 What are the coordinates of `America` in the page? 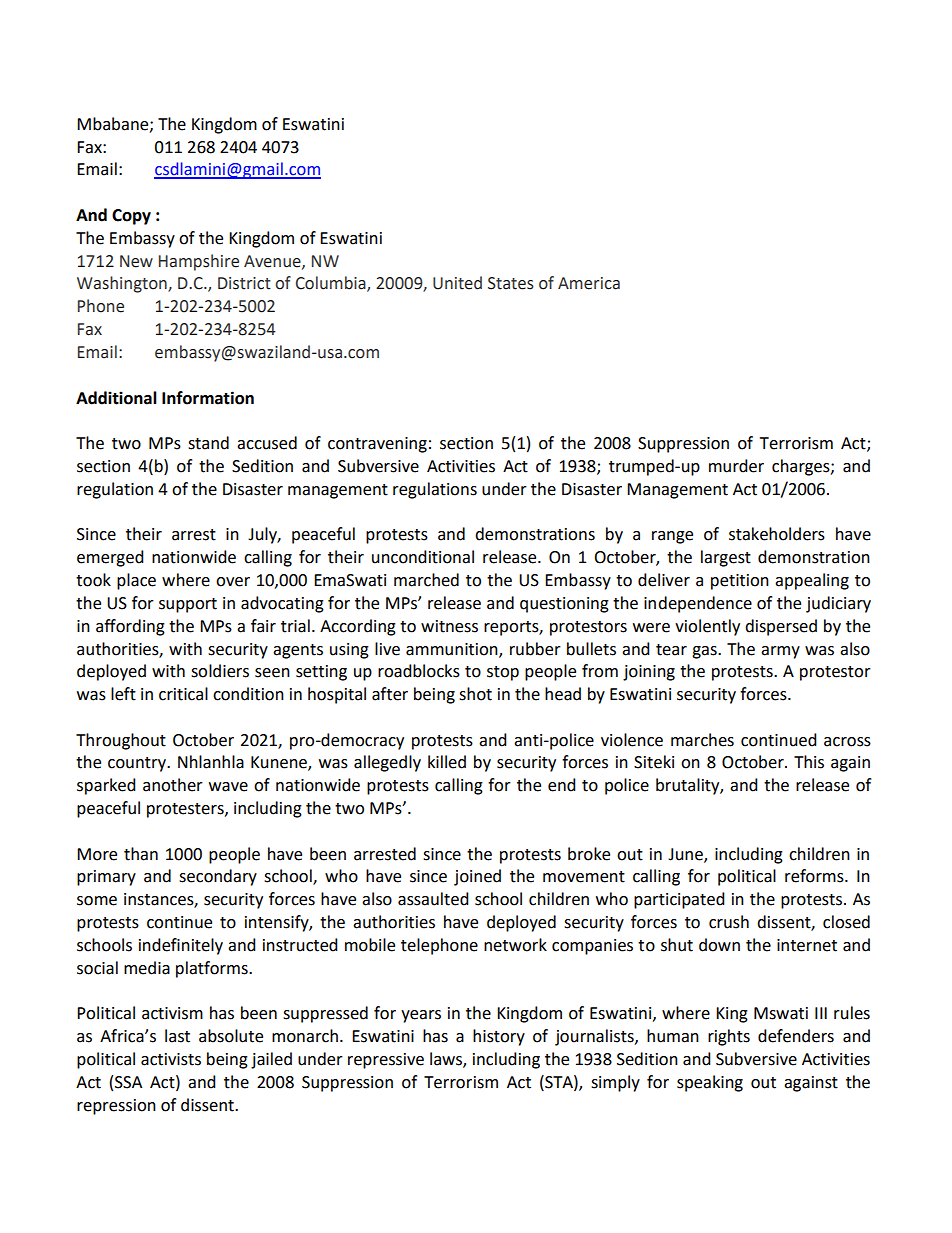 It's located at (589, 283).
